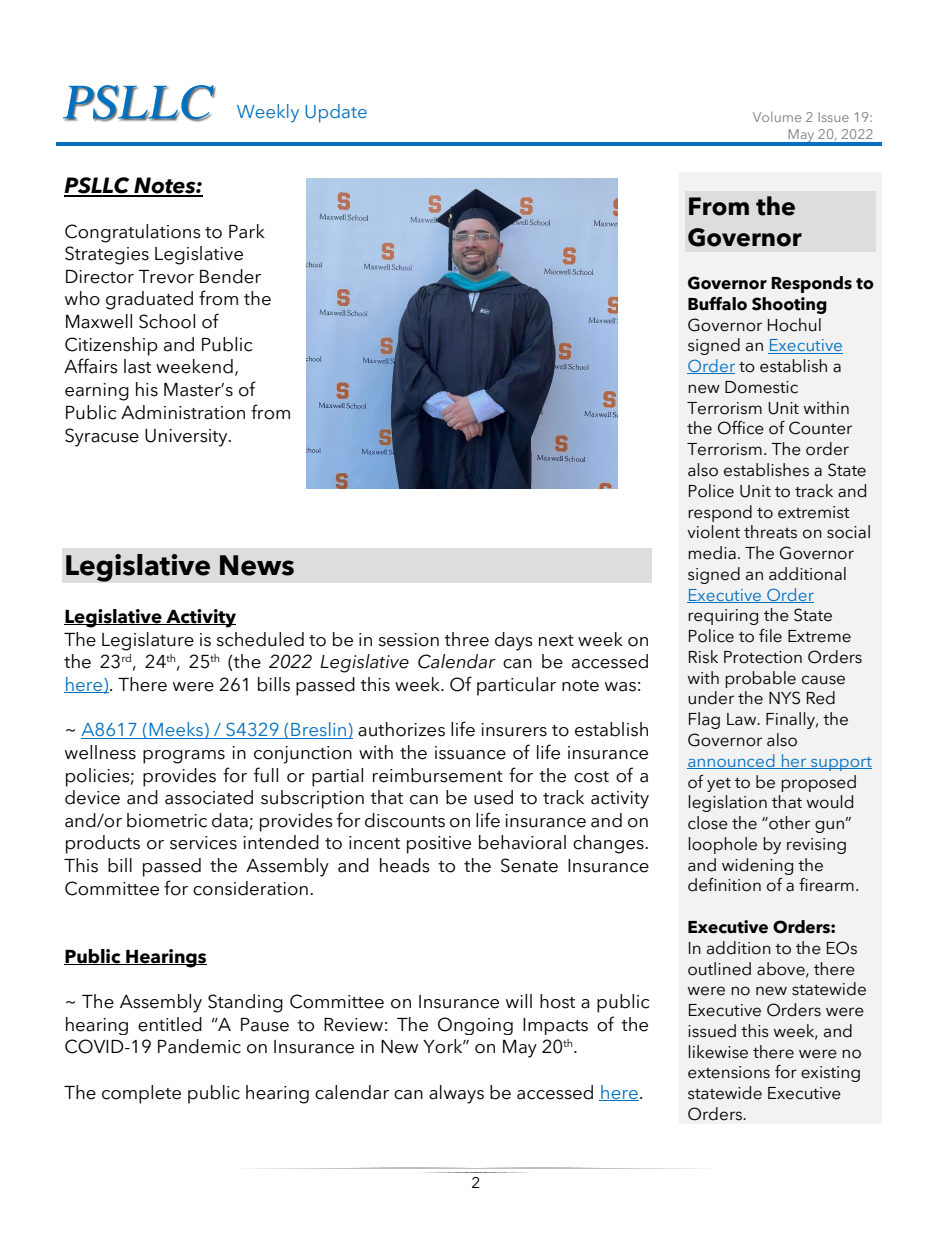 The width and height of the screenshot is (952, 1233). What do you see at coordinates (148, 641) in the screenshot?
I see `Legislature` at bounding box center [148, 641].
